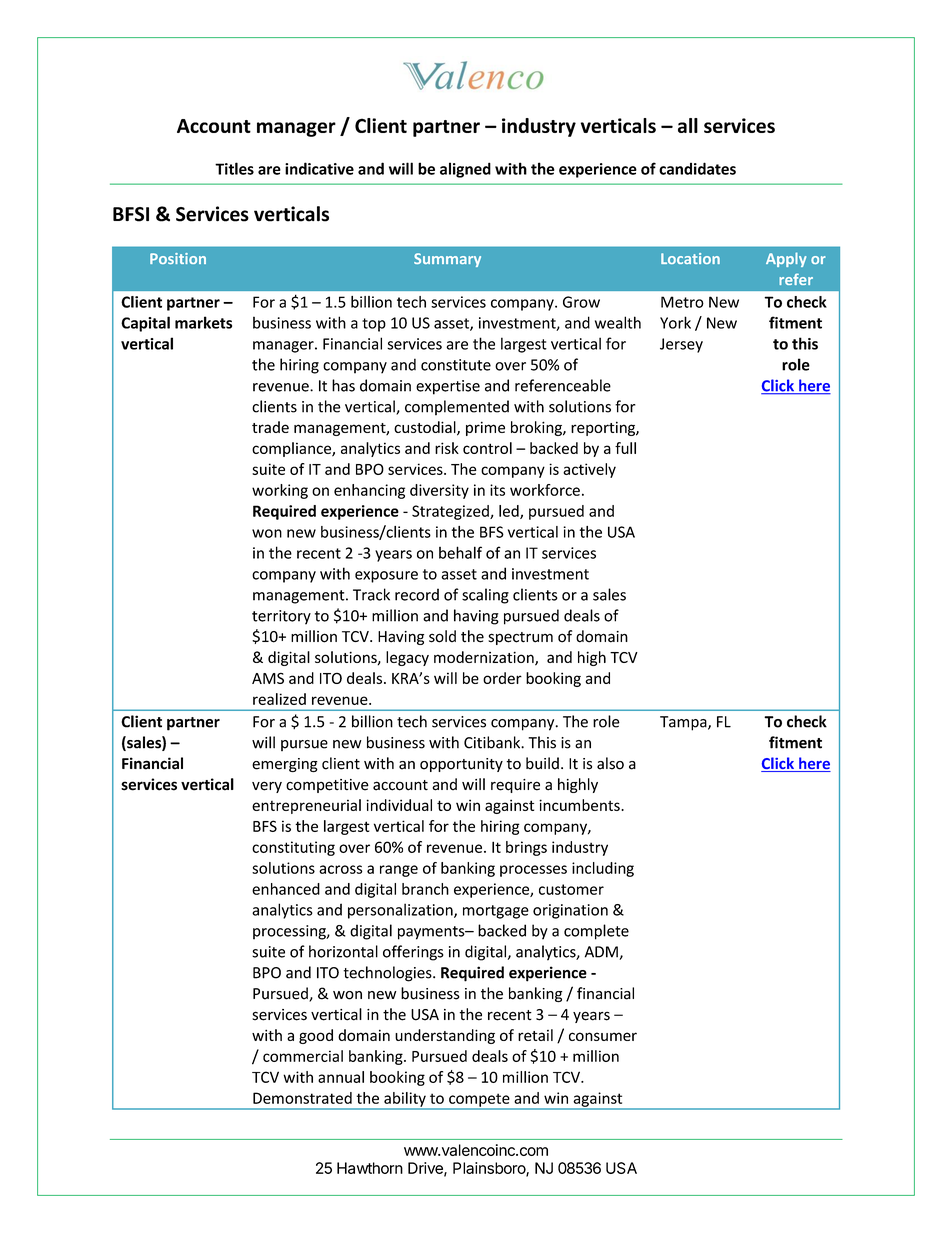 This screenshot has height=1233, width=952. What do you see at coordinates (234, 168) in the screenshot?
I see `Titles` at bounding box center [234, 168].
